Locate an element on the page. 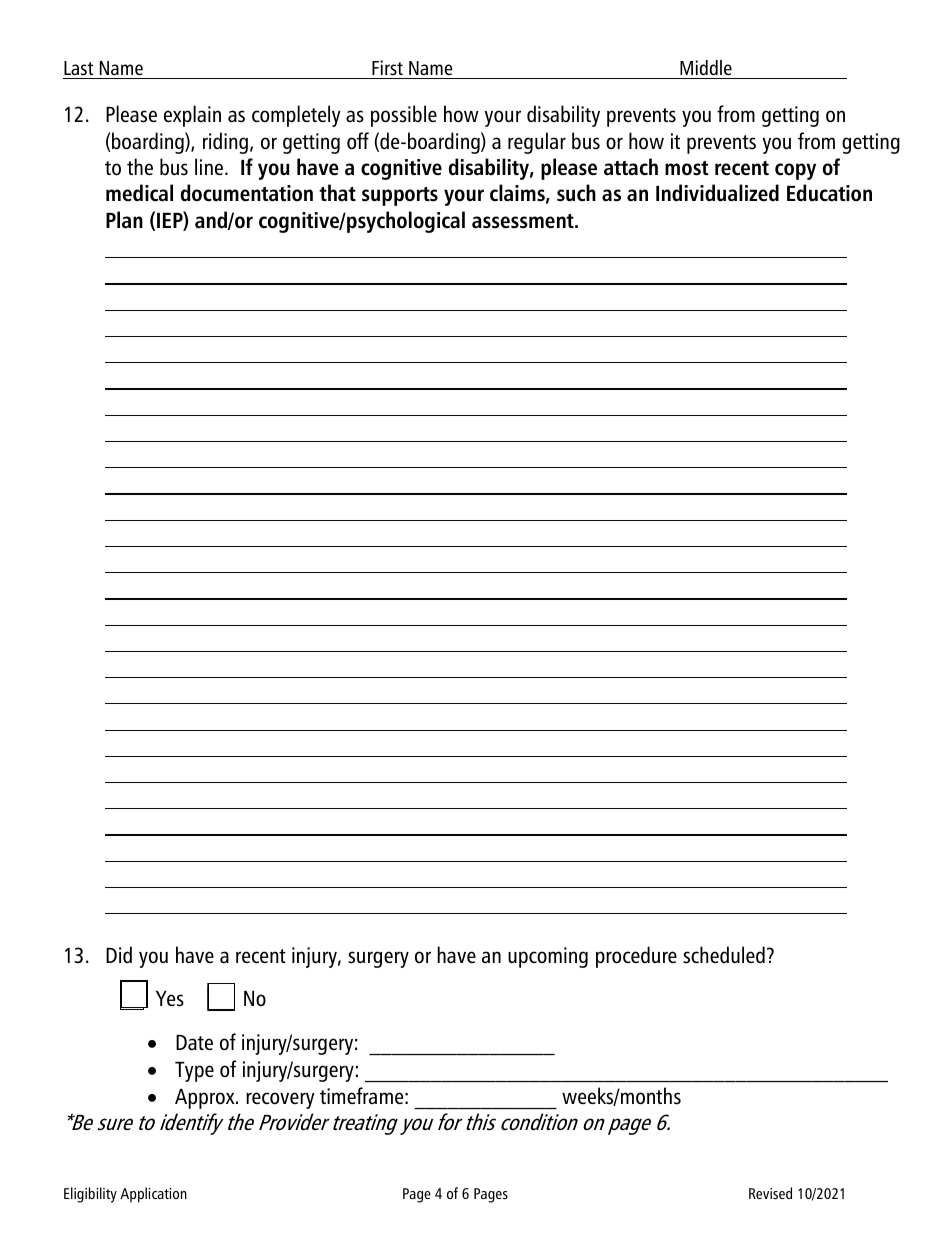 This page has height=1233, width=952. Education is located at coordinates (829, 193).
